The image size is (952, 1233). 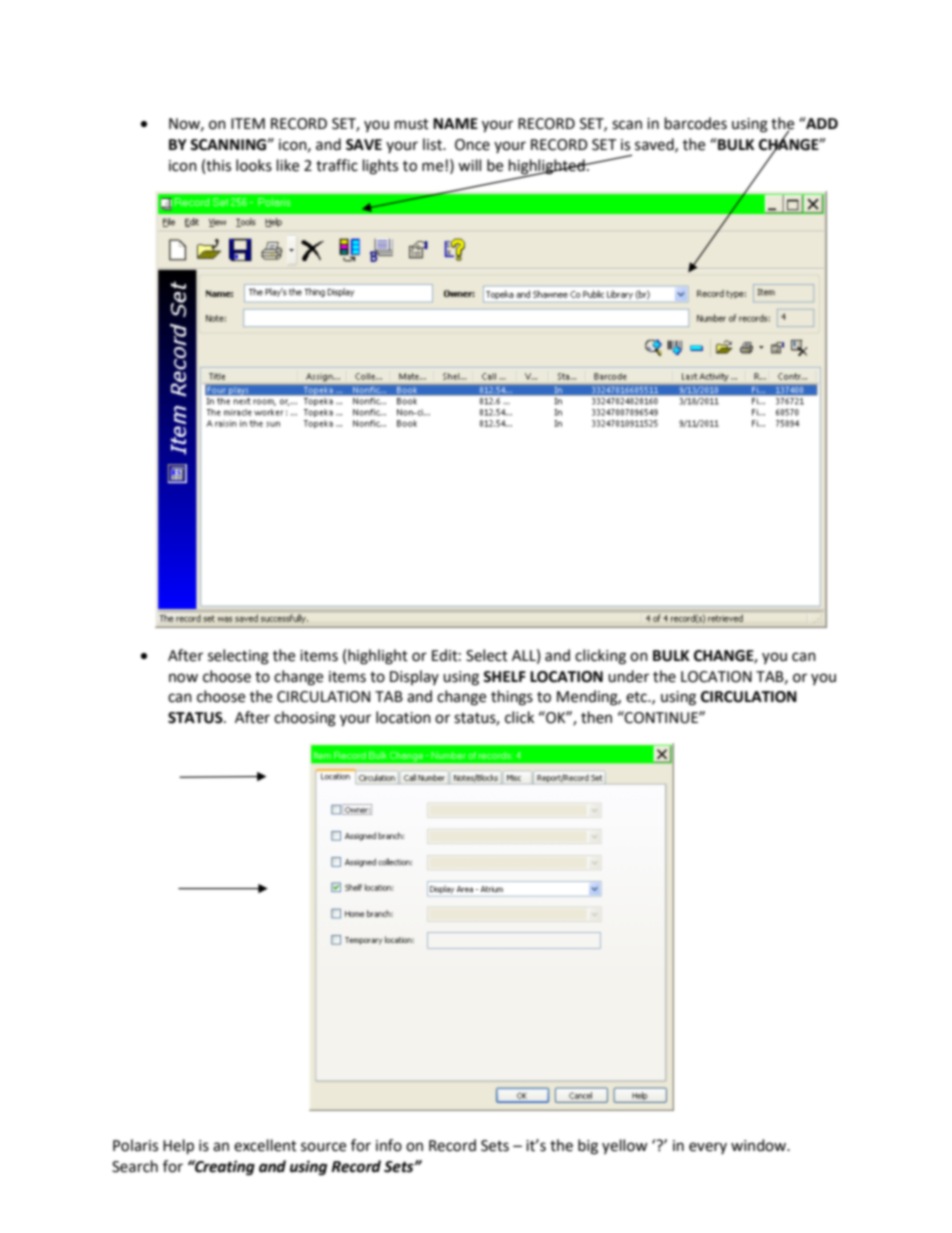 What do you see at coordinates (637, 697) in the image?
I see `etc` at bounding box center [637, 697].
